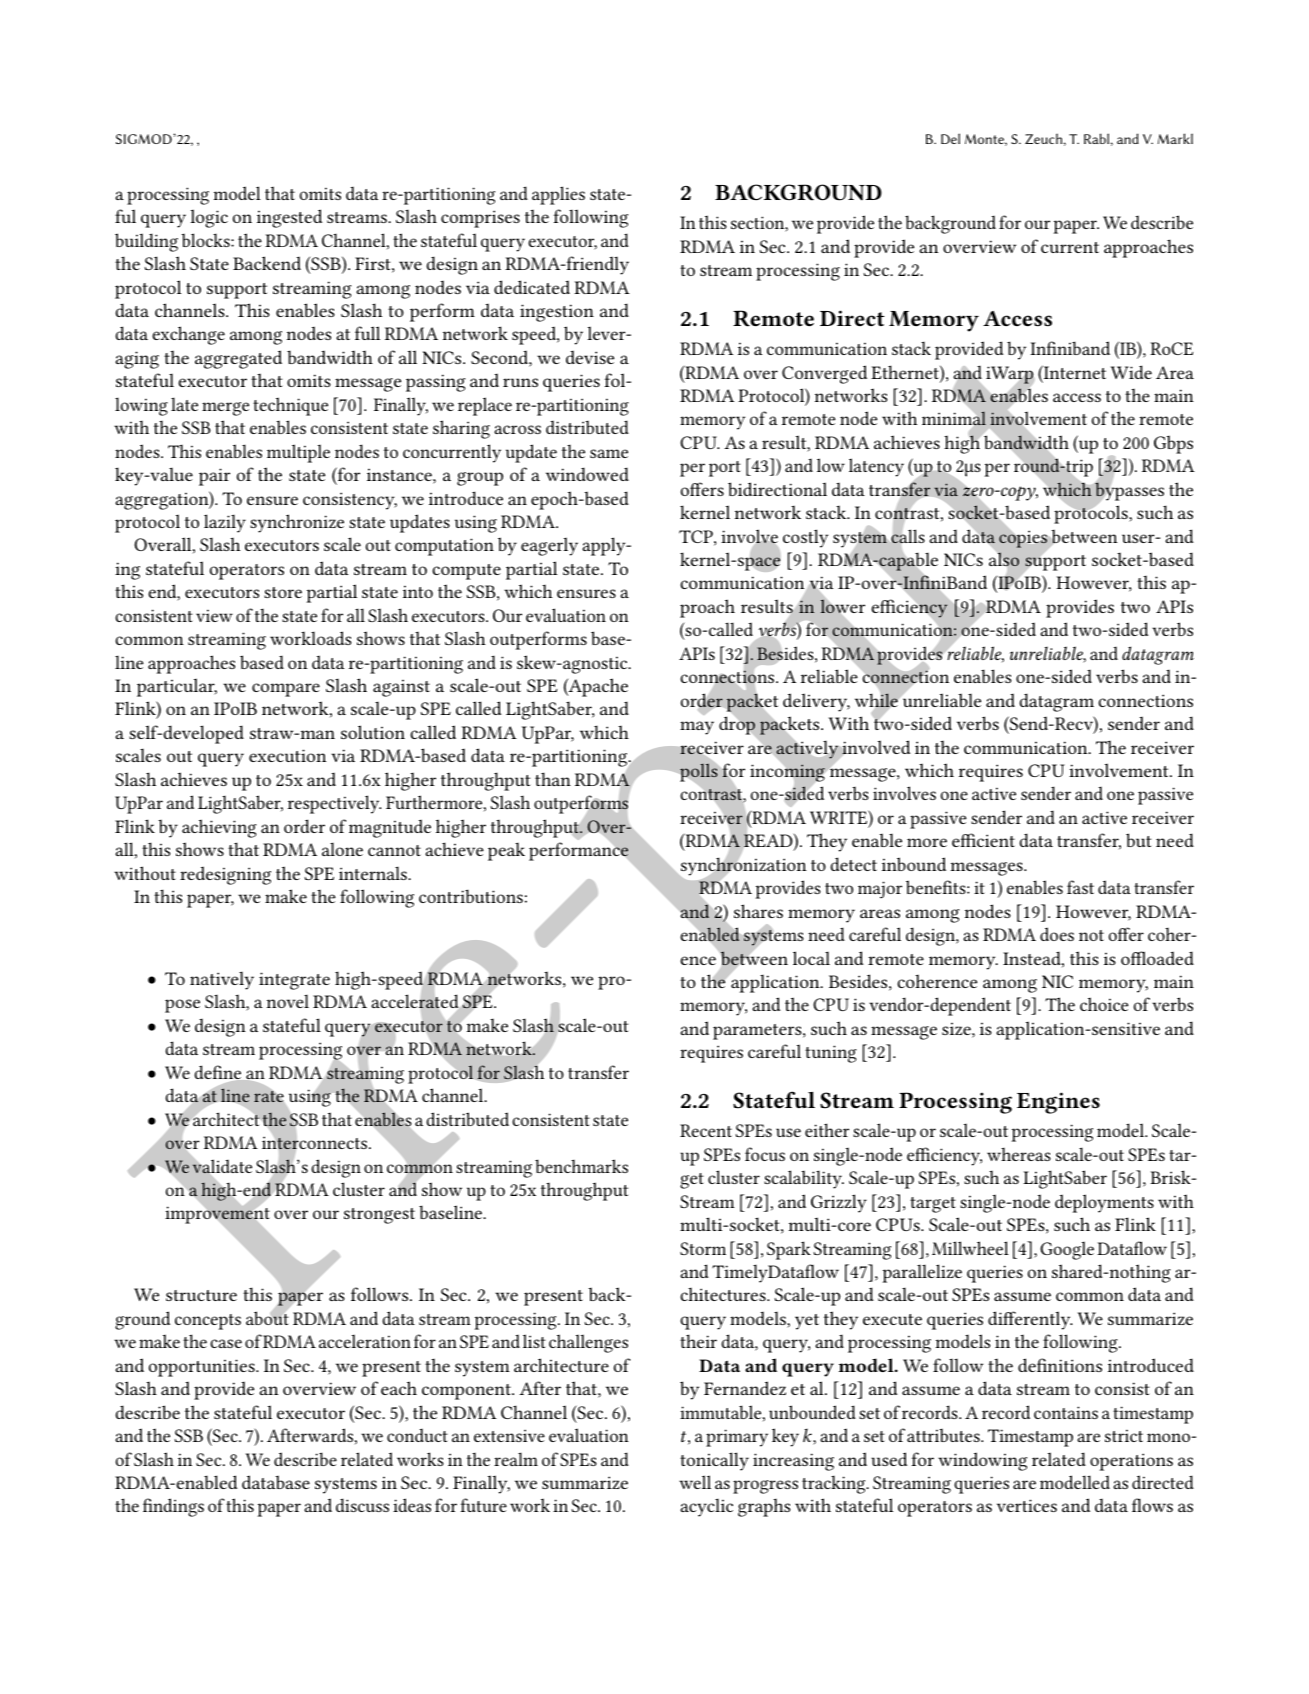  What do you see at coordinates (297, 523) in the page?
I see `synchronize` at bounding box center [297, 523].
